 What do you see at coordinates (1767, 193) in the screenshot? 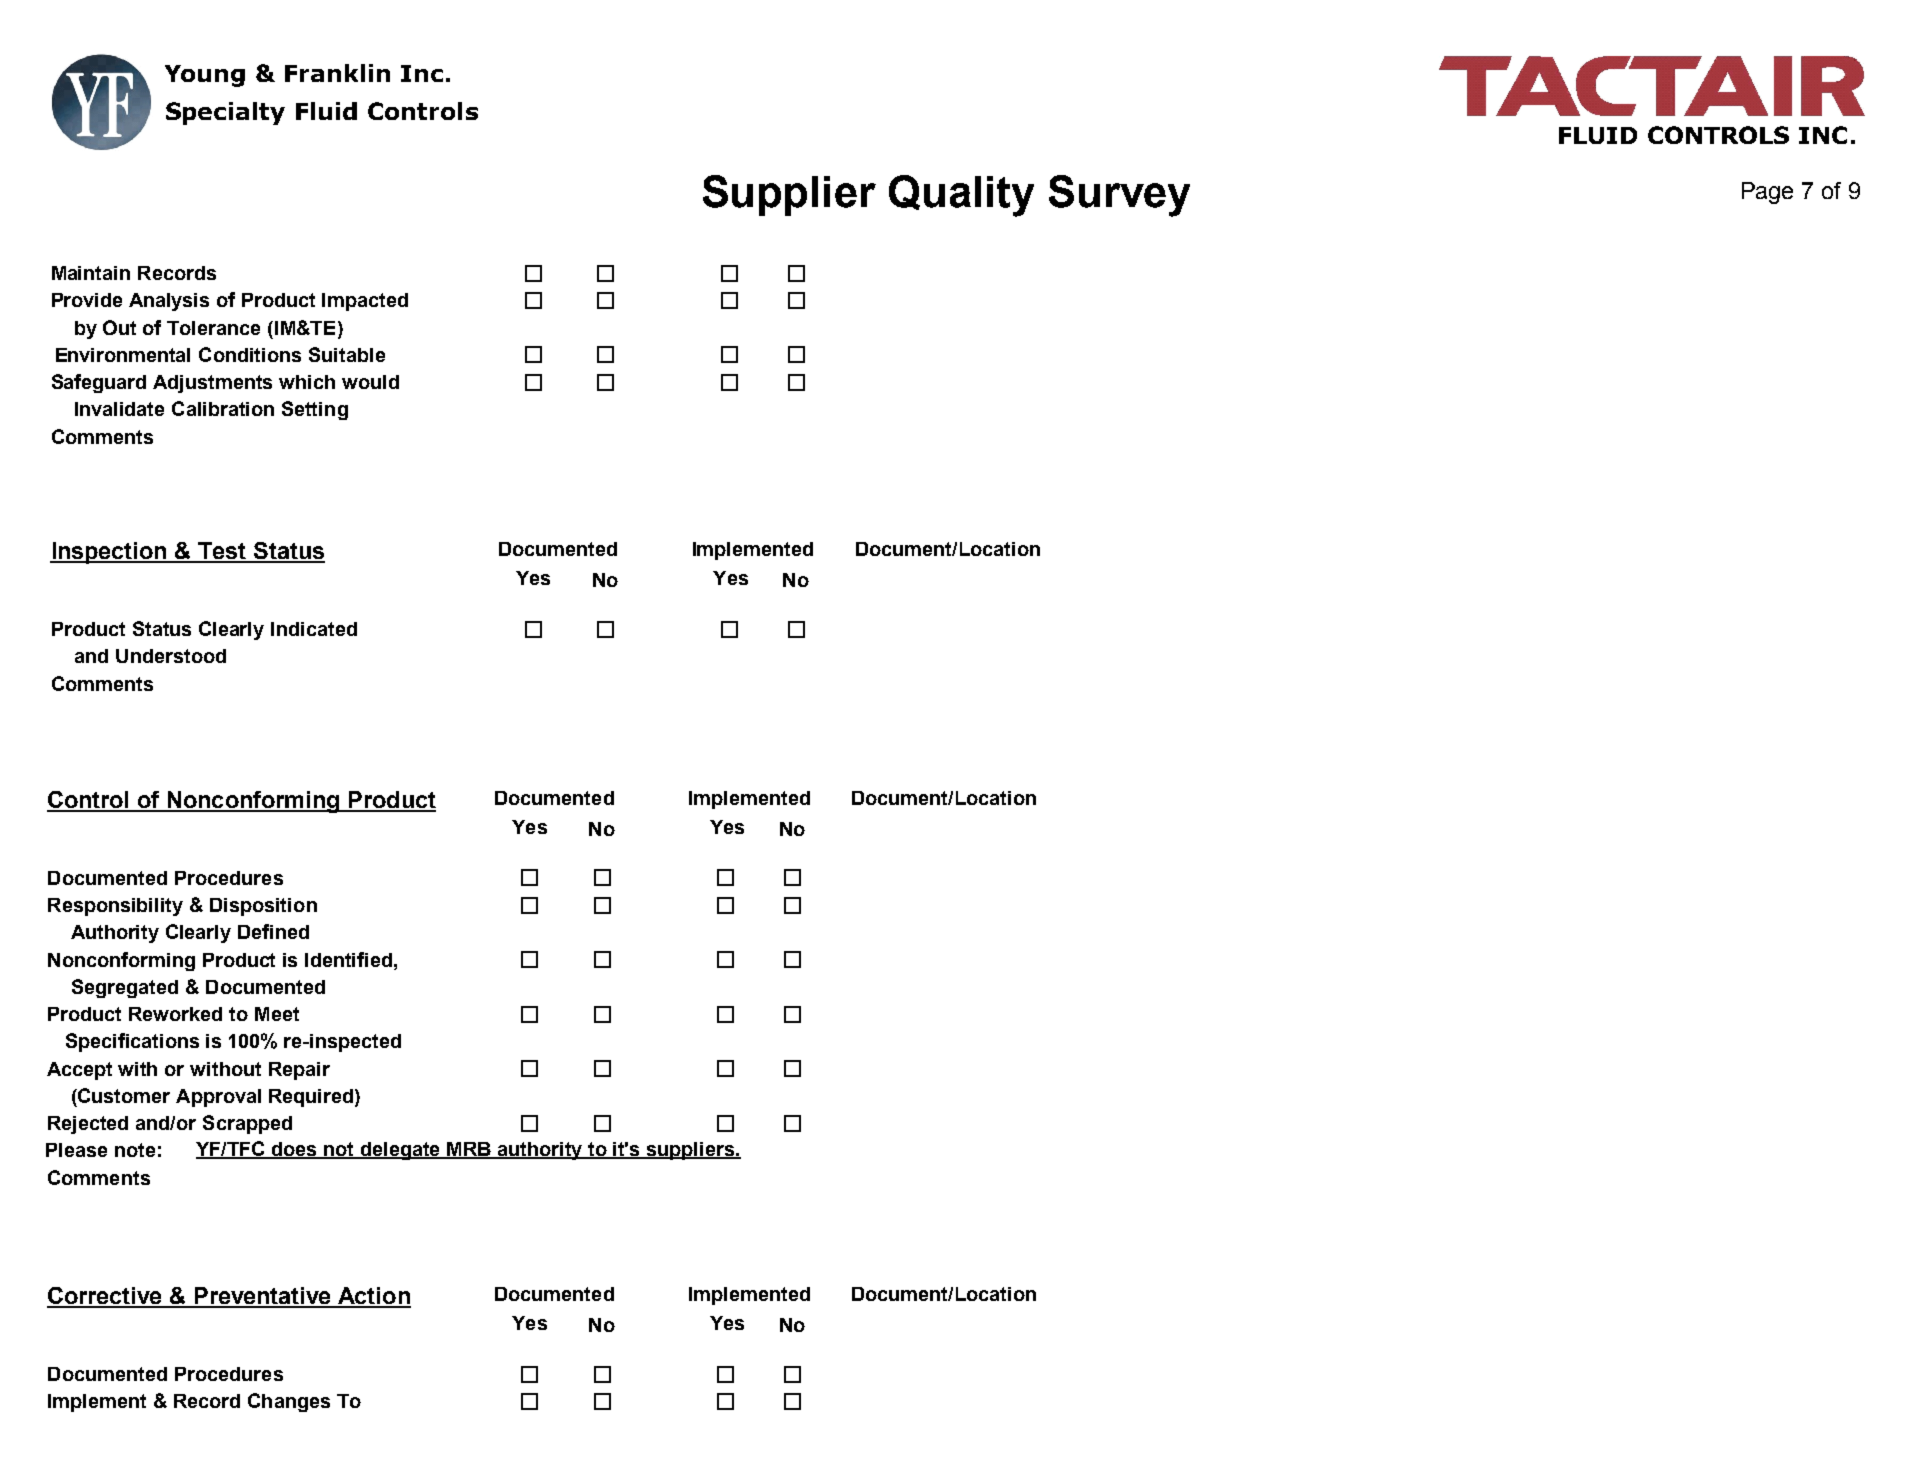
I see `Page` at bounding box center [1767, 193].
